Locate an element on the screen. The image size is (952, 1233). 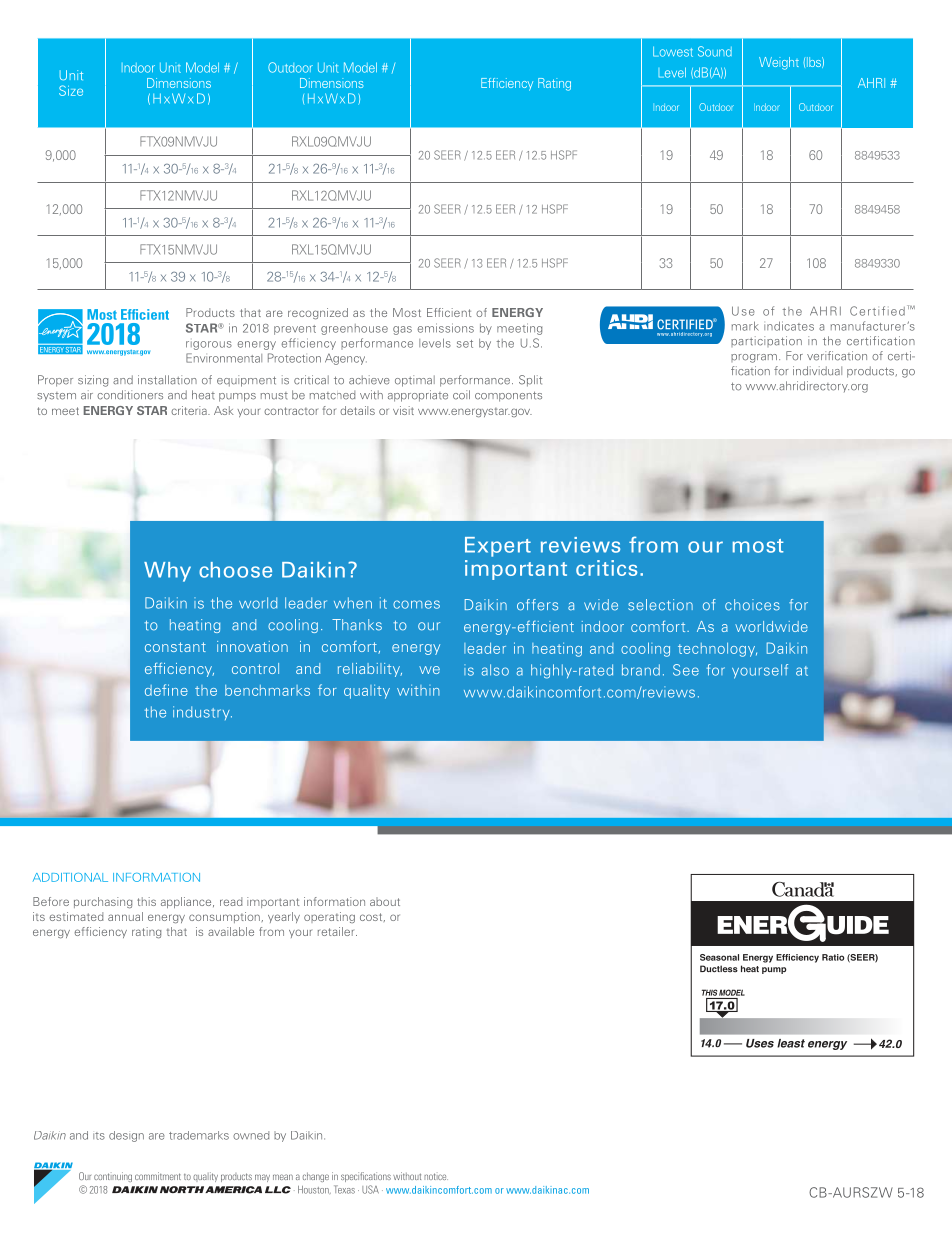
brand is located at coordinates (641, 670).
